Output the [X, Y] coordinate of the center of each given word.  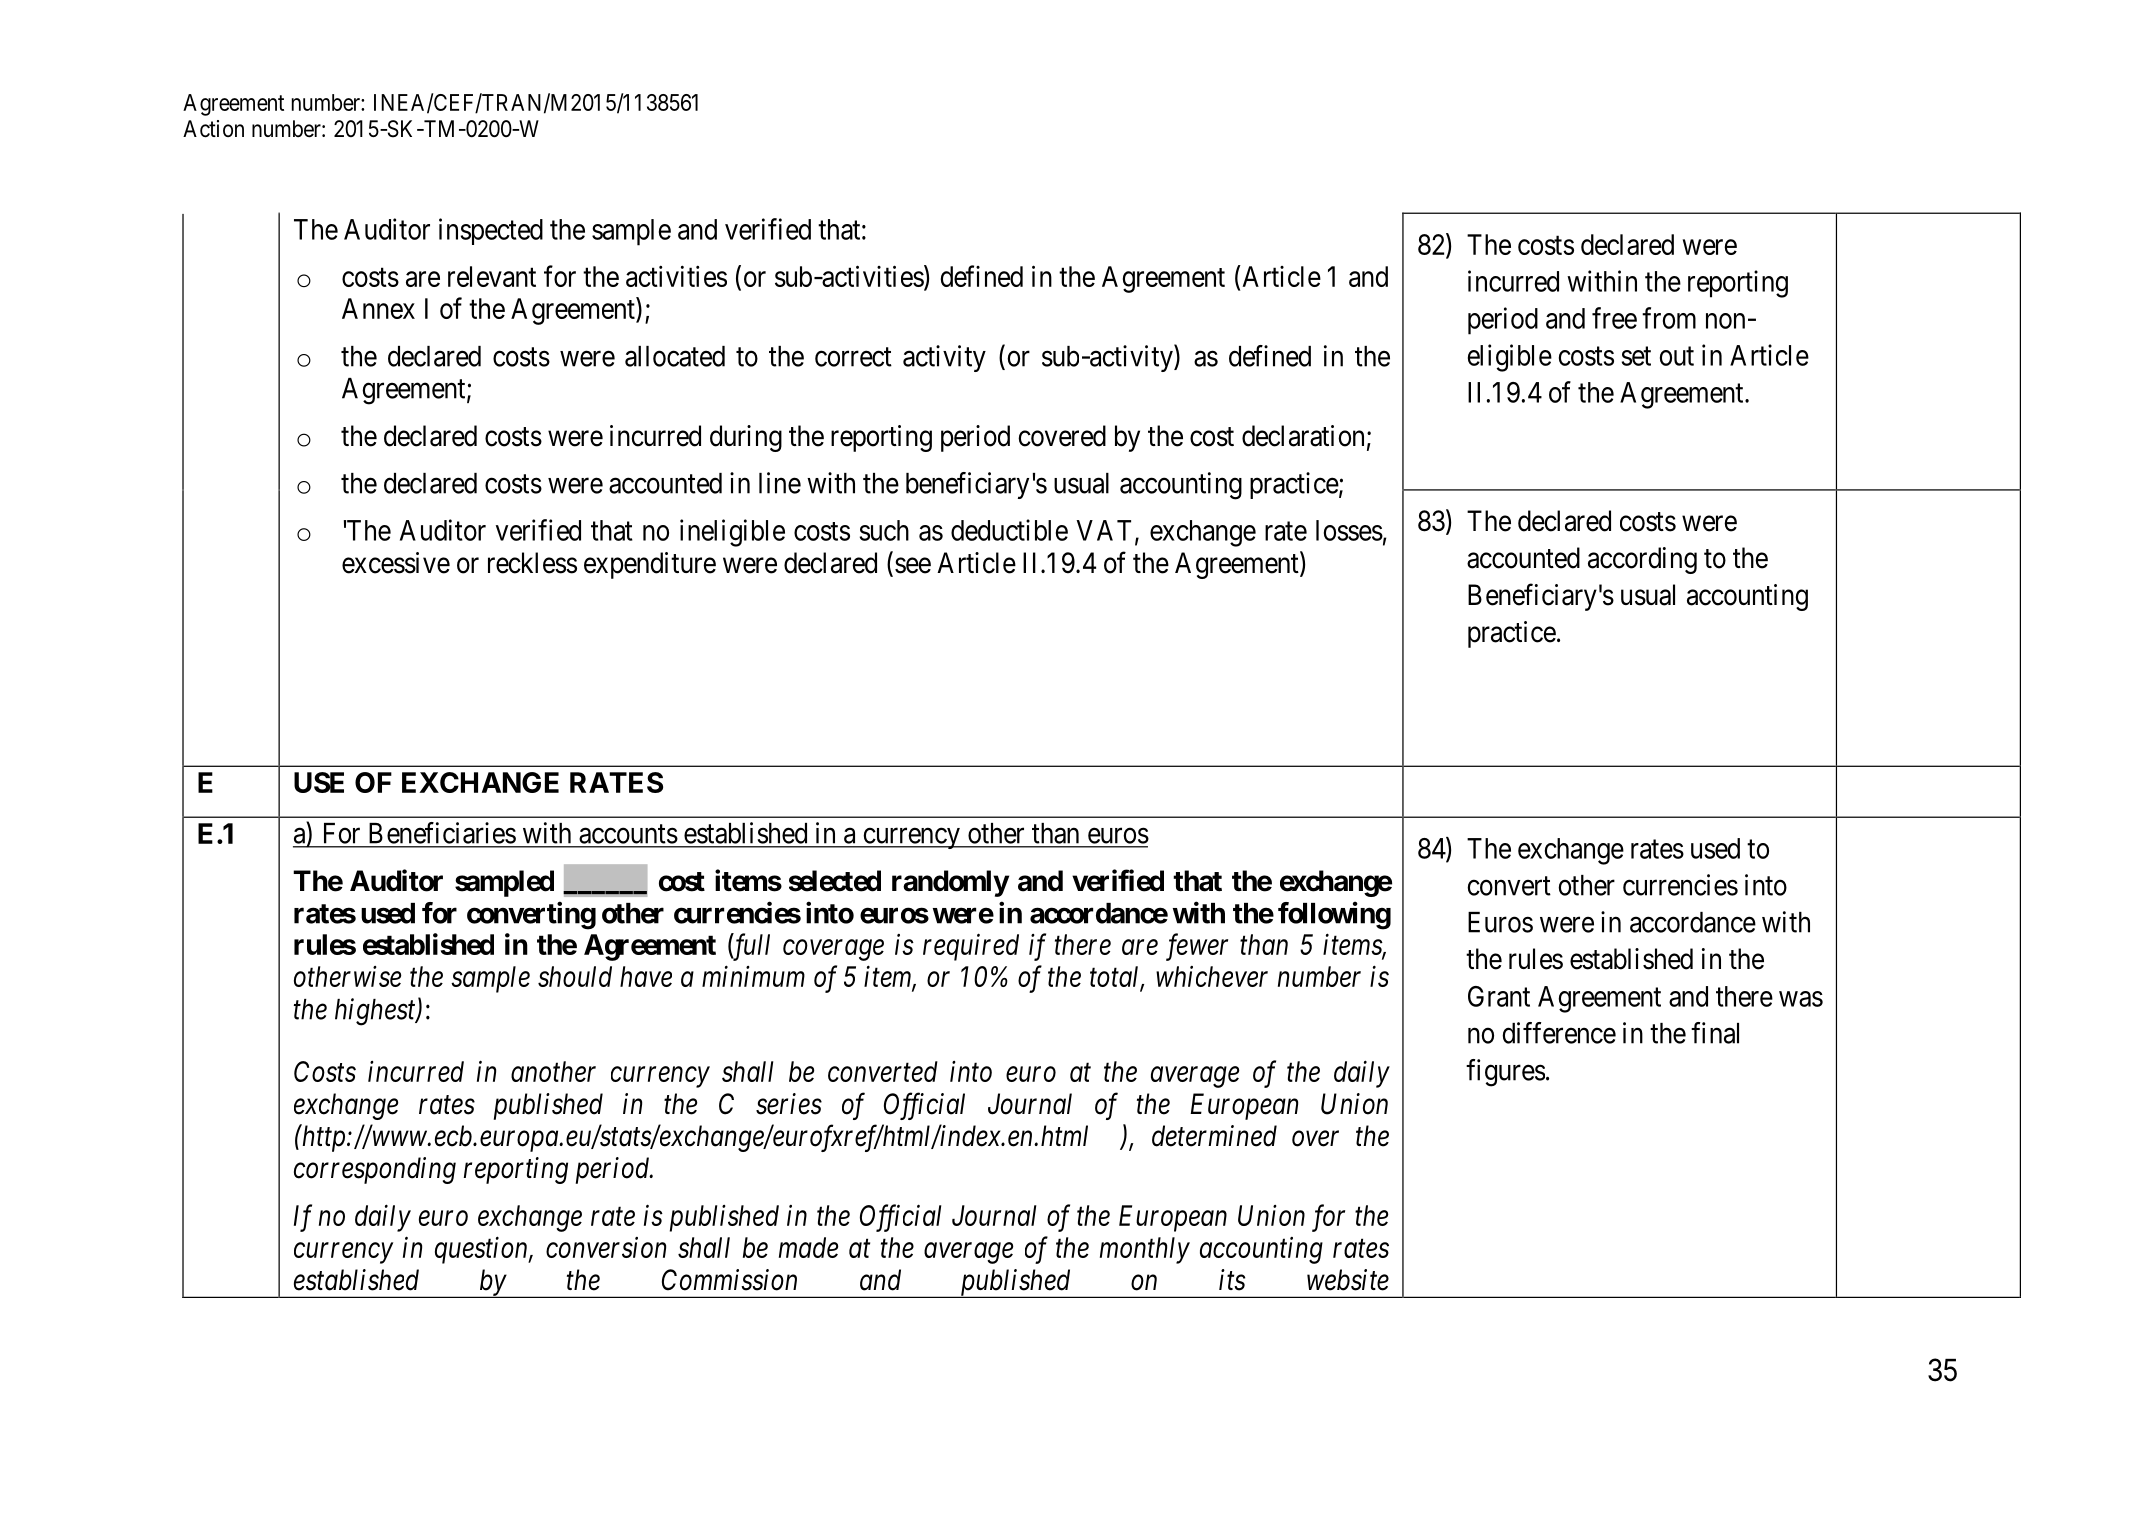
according [1642, 560]
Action [213, 129]
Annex [378, 308]
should [575, 976]
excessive [396, 563]
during [746, 438]
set [1636, 356]
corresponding [375, 1170]
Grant [1499, 996]
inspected [491, 231]
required [971, 947]
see [913, 566]
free [1614, 318]
